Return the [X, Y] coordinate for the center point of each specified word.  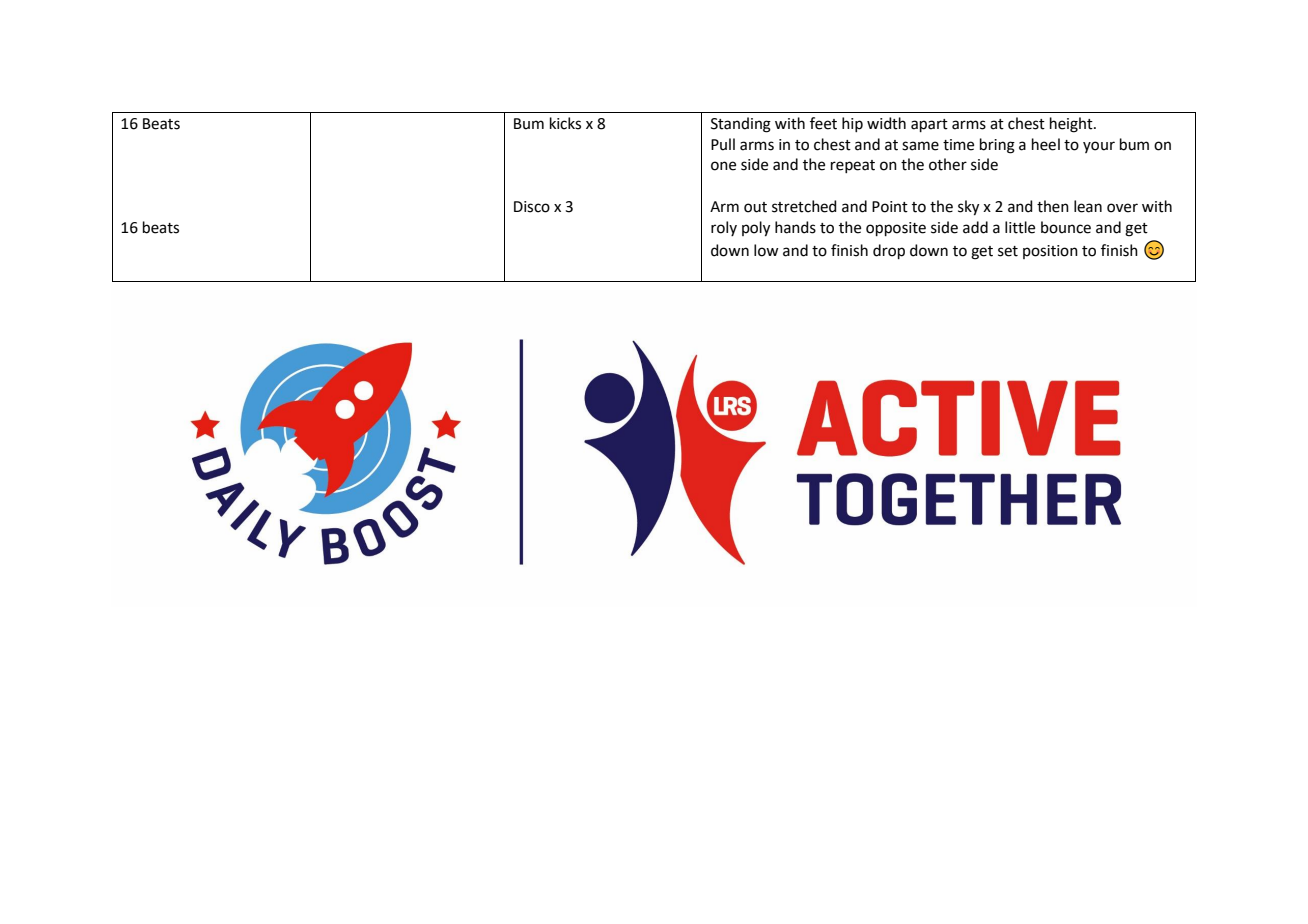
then [1053, 206]
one [723, 166]
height [1072, 125]
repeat [853, 166]
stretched [804, 206]
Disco [532, 207]
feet [823, 123]
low [766, 250]
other [948, 164]
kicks [565, 123]
